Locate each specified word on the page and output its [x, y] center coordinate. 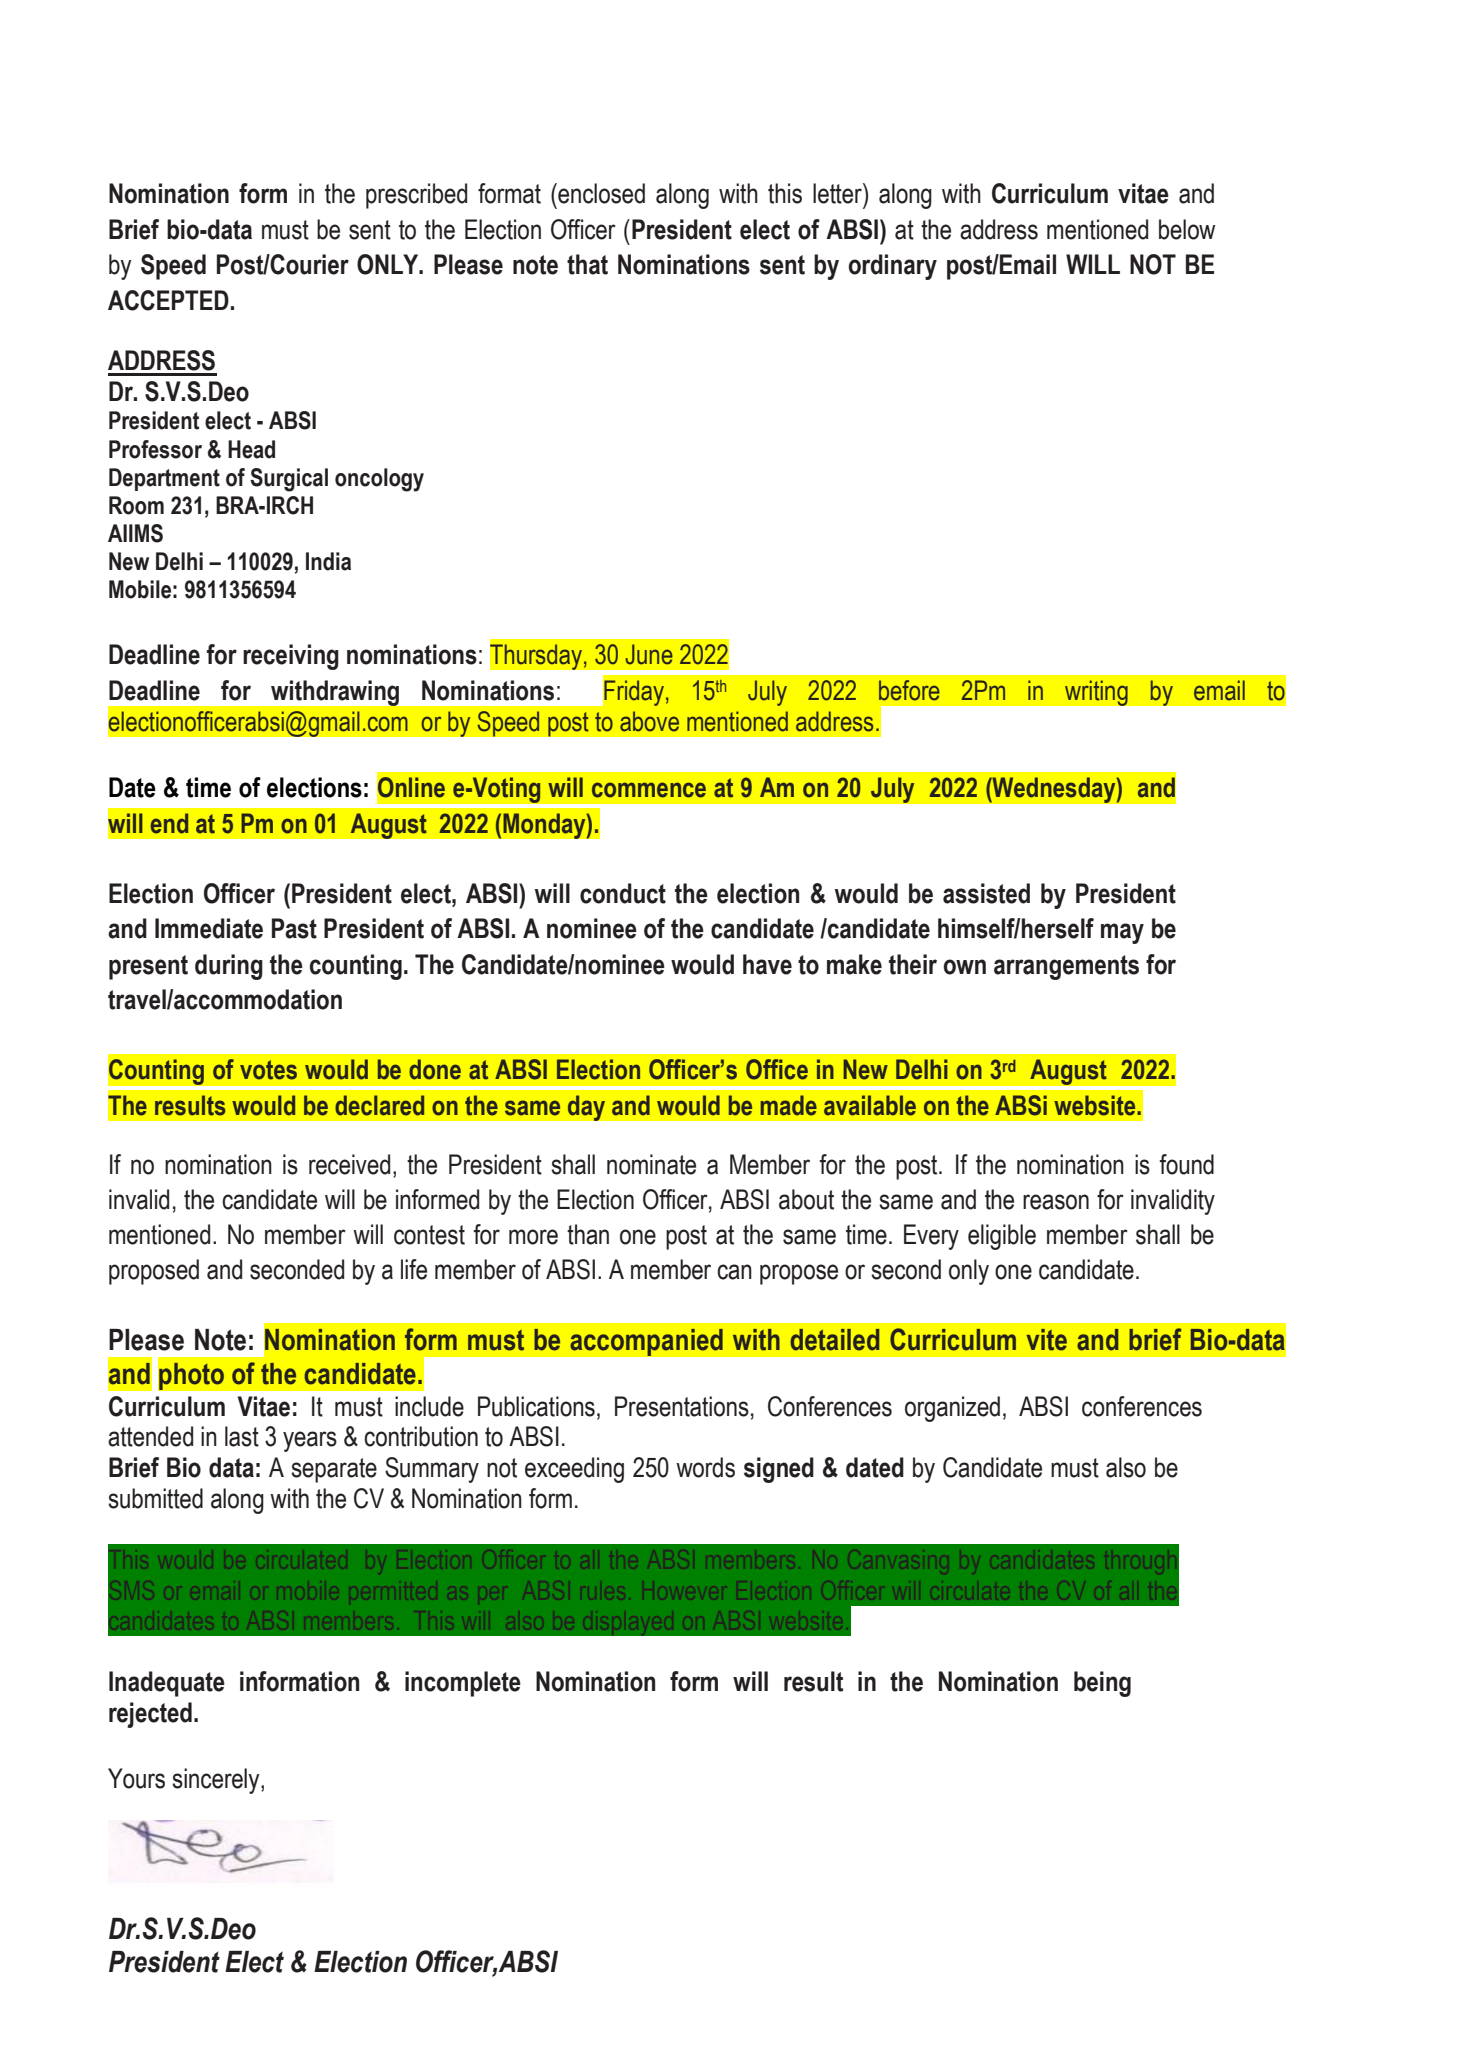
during [229, 967]
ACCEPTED [168, 300]
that [587, 264]
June [649, 654]
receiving [291, 657]
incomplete [463, 1684]
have [767, 964]
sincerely [217, 1781]
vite [1046, 1340]
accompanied [646, 1342]
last [242, 1436]
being [1102, 1684]
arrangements [1066, 967]
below [1187, 229]
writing [1096, 693]
